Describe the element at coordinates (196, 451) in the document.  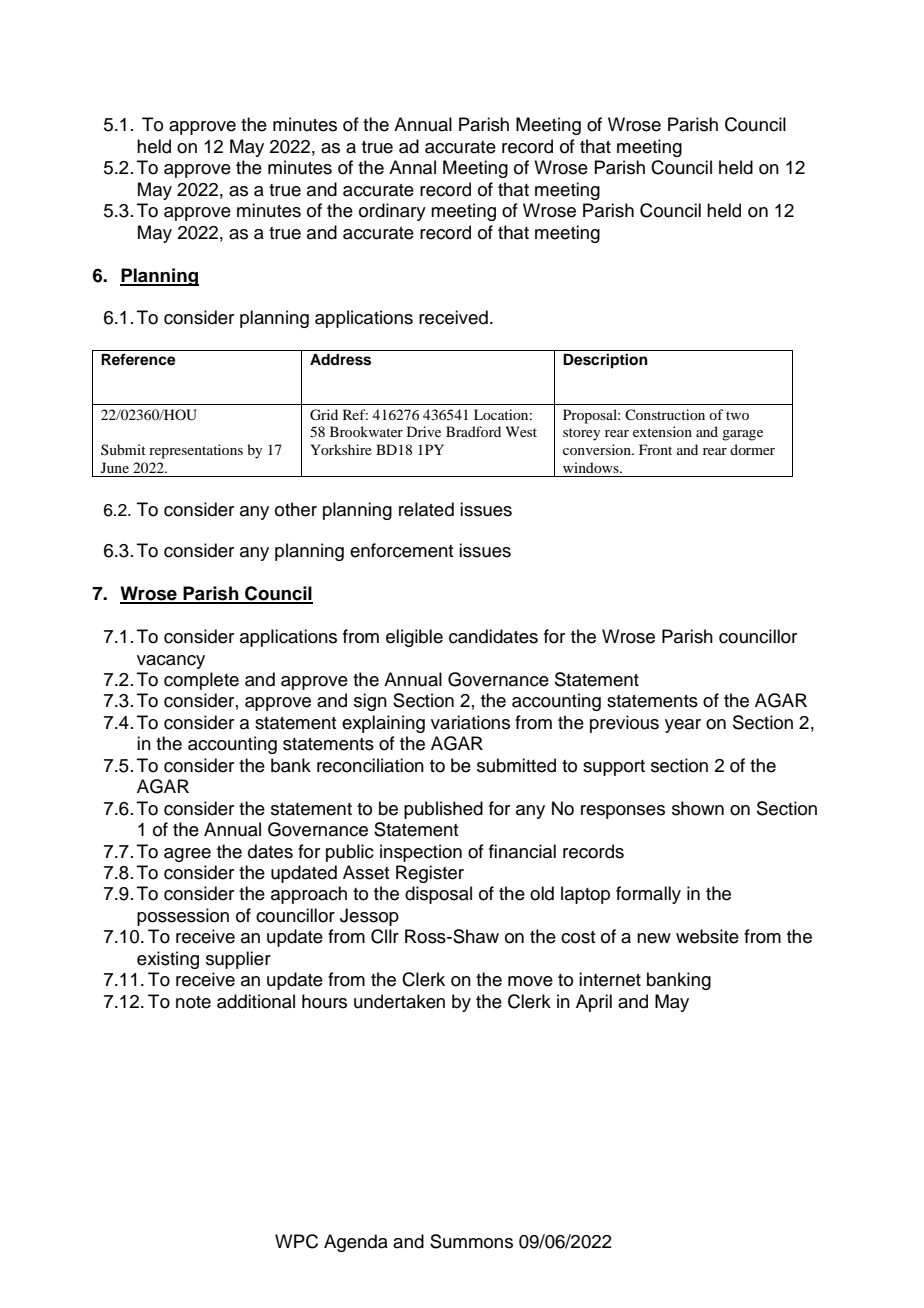
I see `representations` at that location.
